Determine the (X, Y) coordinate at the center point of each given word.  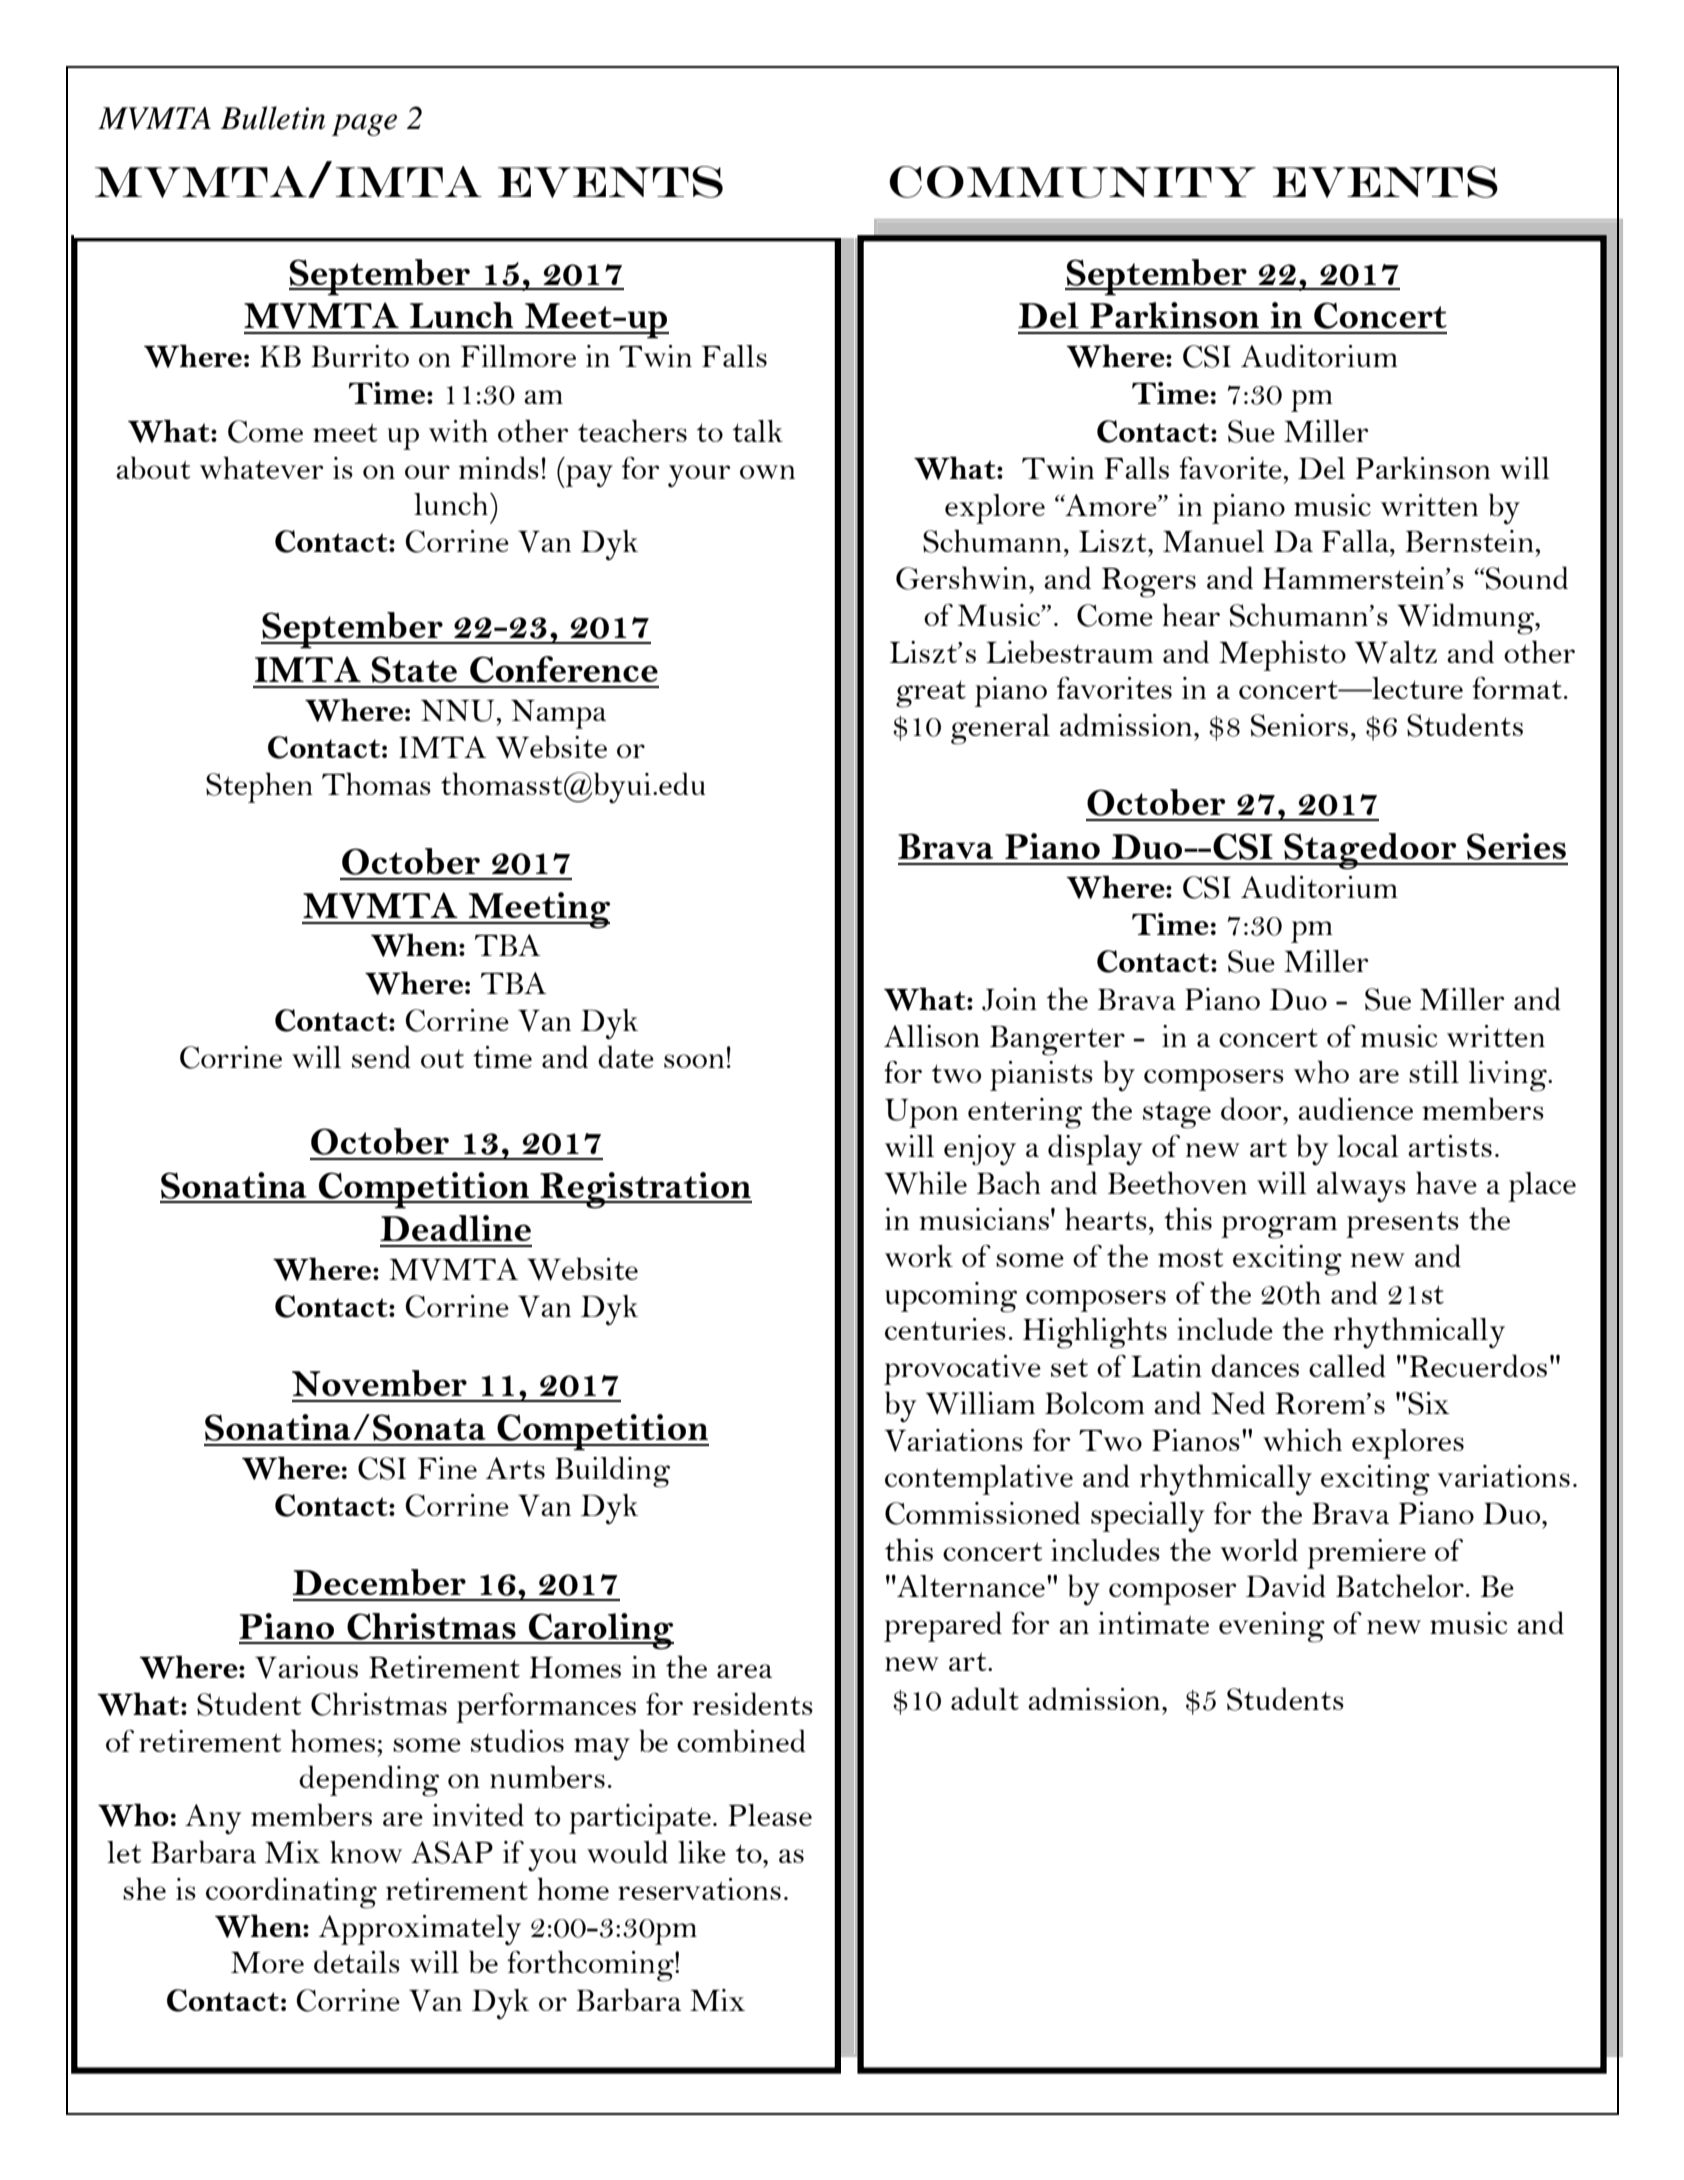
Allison (932, 1036)
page (364, 125)
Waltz (1396, 652)
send (381, 1056)
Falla (1356, 541)
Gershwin (963, 578)
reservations (699, 1889)
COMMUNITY (1072, 182)
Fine (447, 1468)
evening (1272, 1627)
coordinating (291, 1893)
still (1434, 1072)
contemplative (979, 1480)
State (414, 669)
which (1302, 1439)
